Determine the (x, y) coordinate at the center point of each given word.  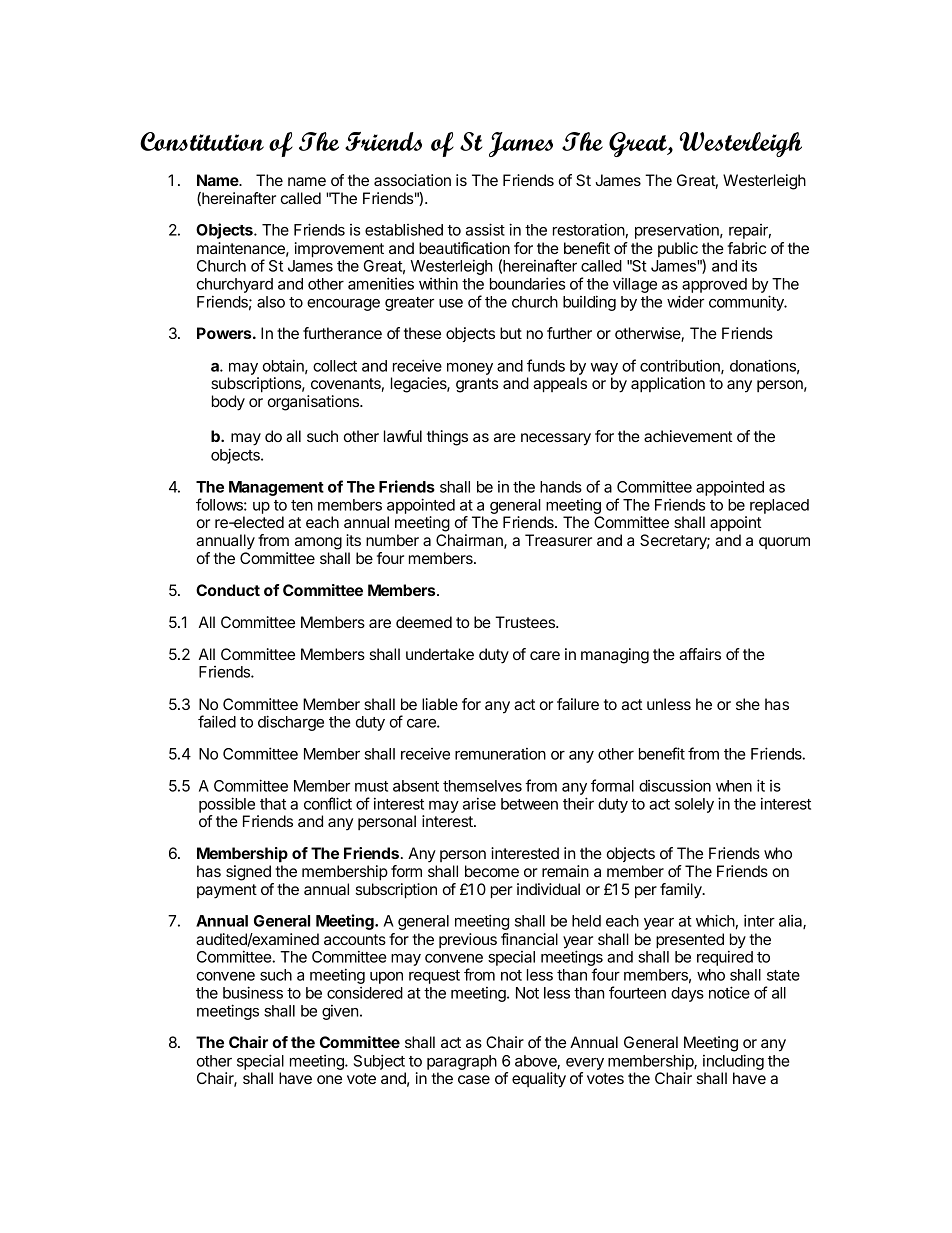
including (733, 1063)
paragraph (462, 1064)
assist (485, 229)
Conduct (228, 590)
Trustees (526, 622)
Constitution (202, 141)
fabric (746, 248)
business (253, 992)
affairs (700, 654)
